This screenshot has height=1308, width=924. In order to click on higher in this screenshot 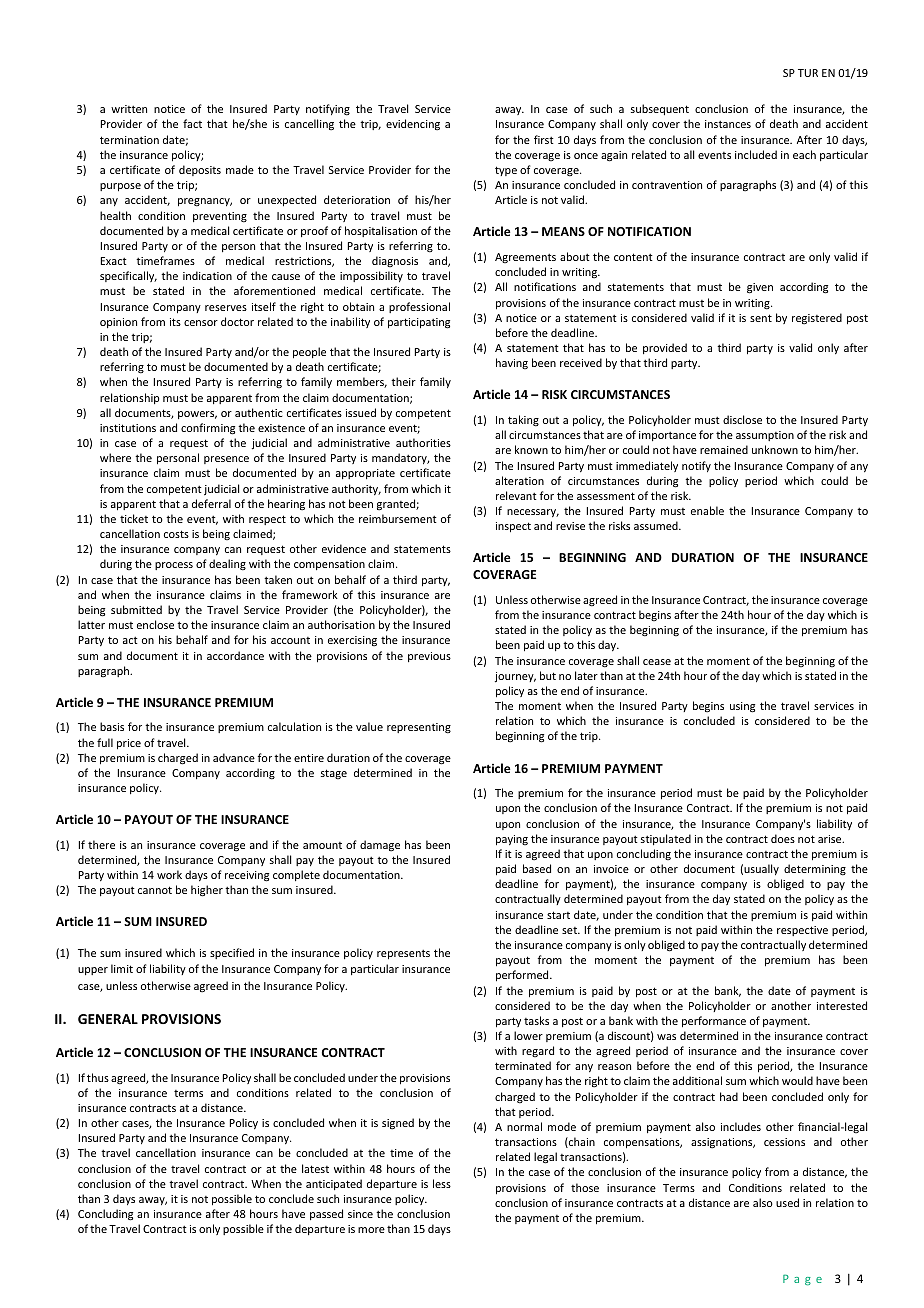, I will do `click(207, 891)`.
